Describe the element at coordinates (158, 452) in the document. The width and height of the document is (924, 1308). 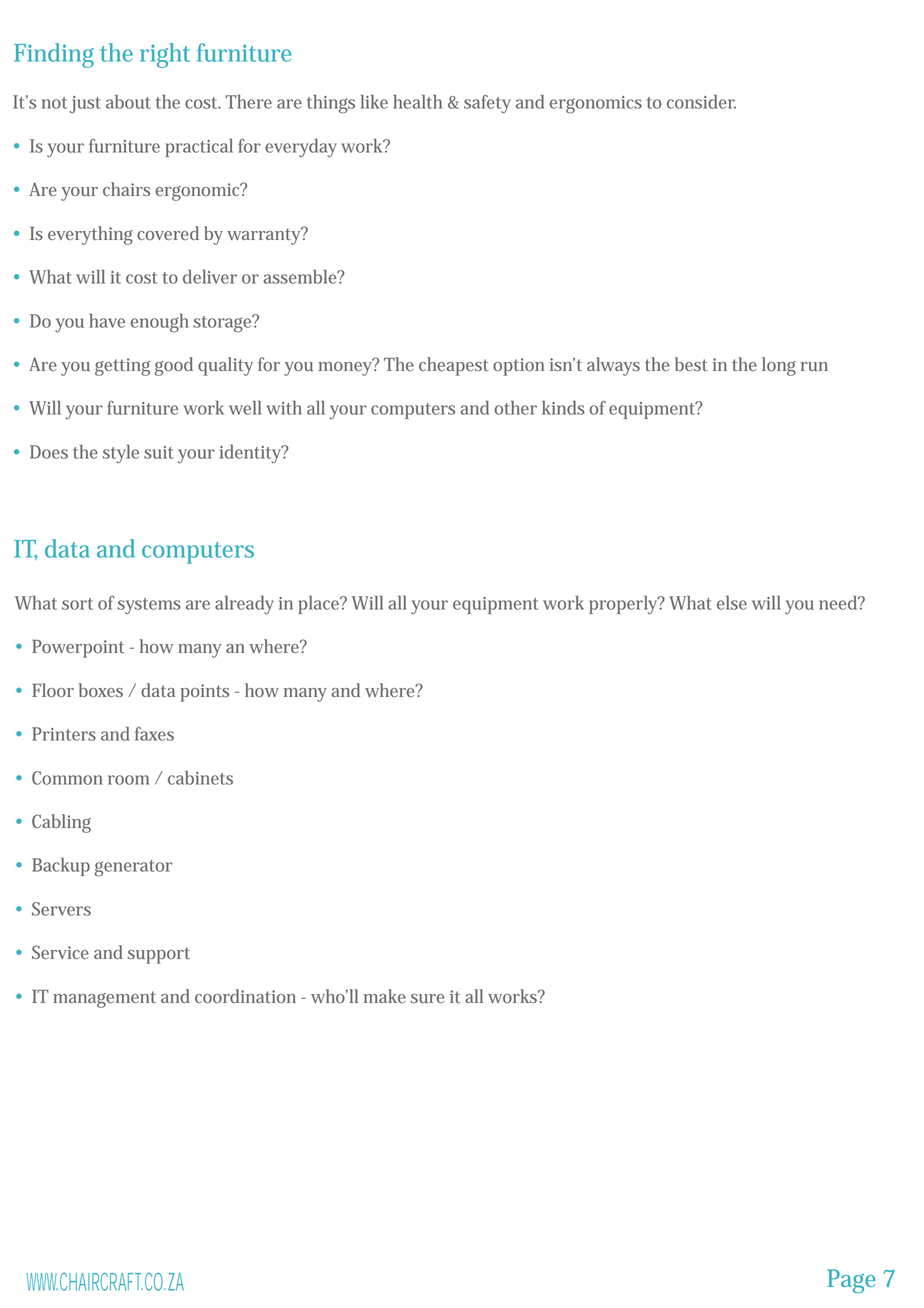
I see `suit` at that location.
